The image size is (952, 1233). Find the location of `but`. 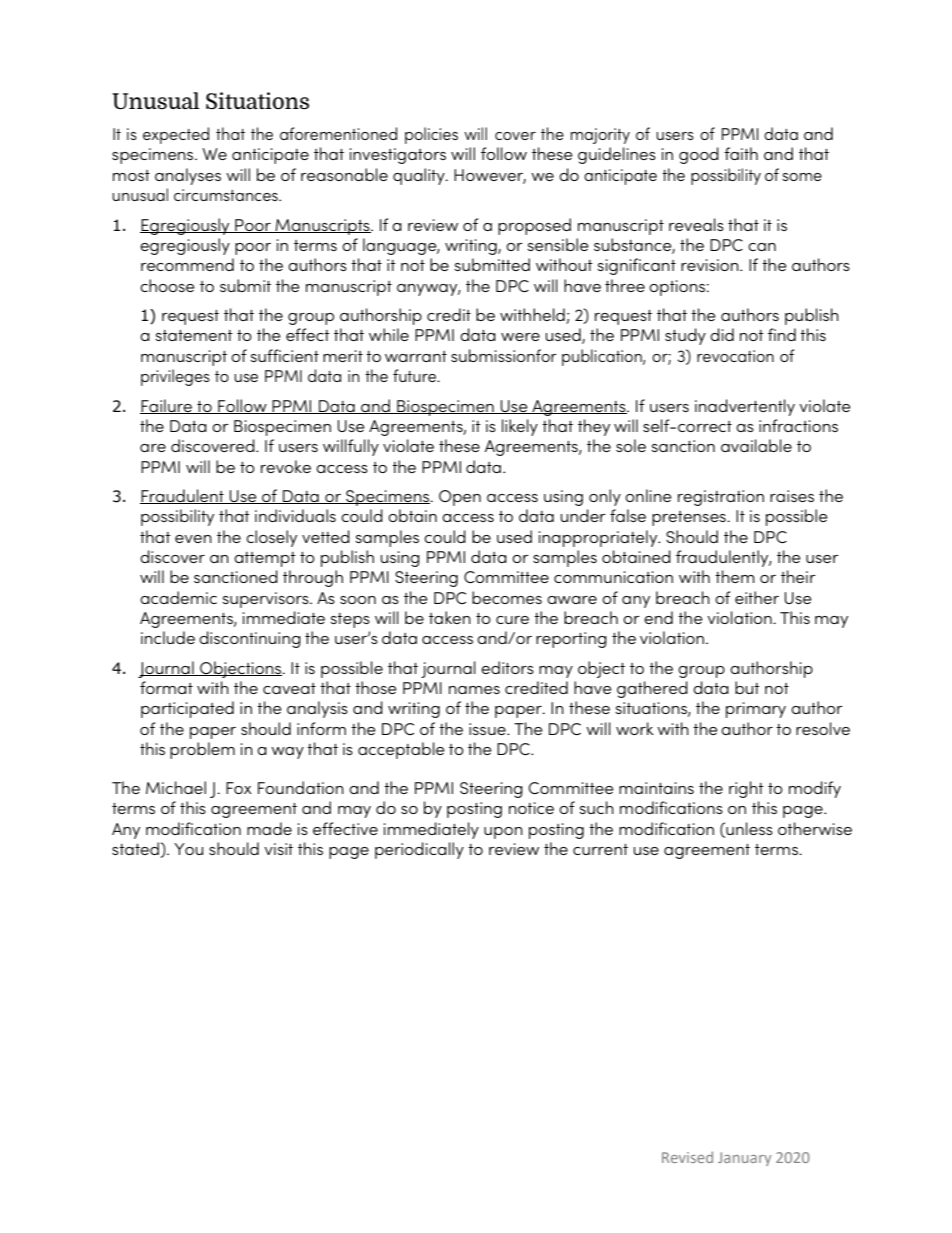

but is located at coordinates (747, 687).
